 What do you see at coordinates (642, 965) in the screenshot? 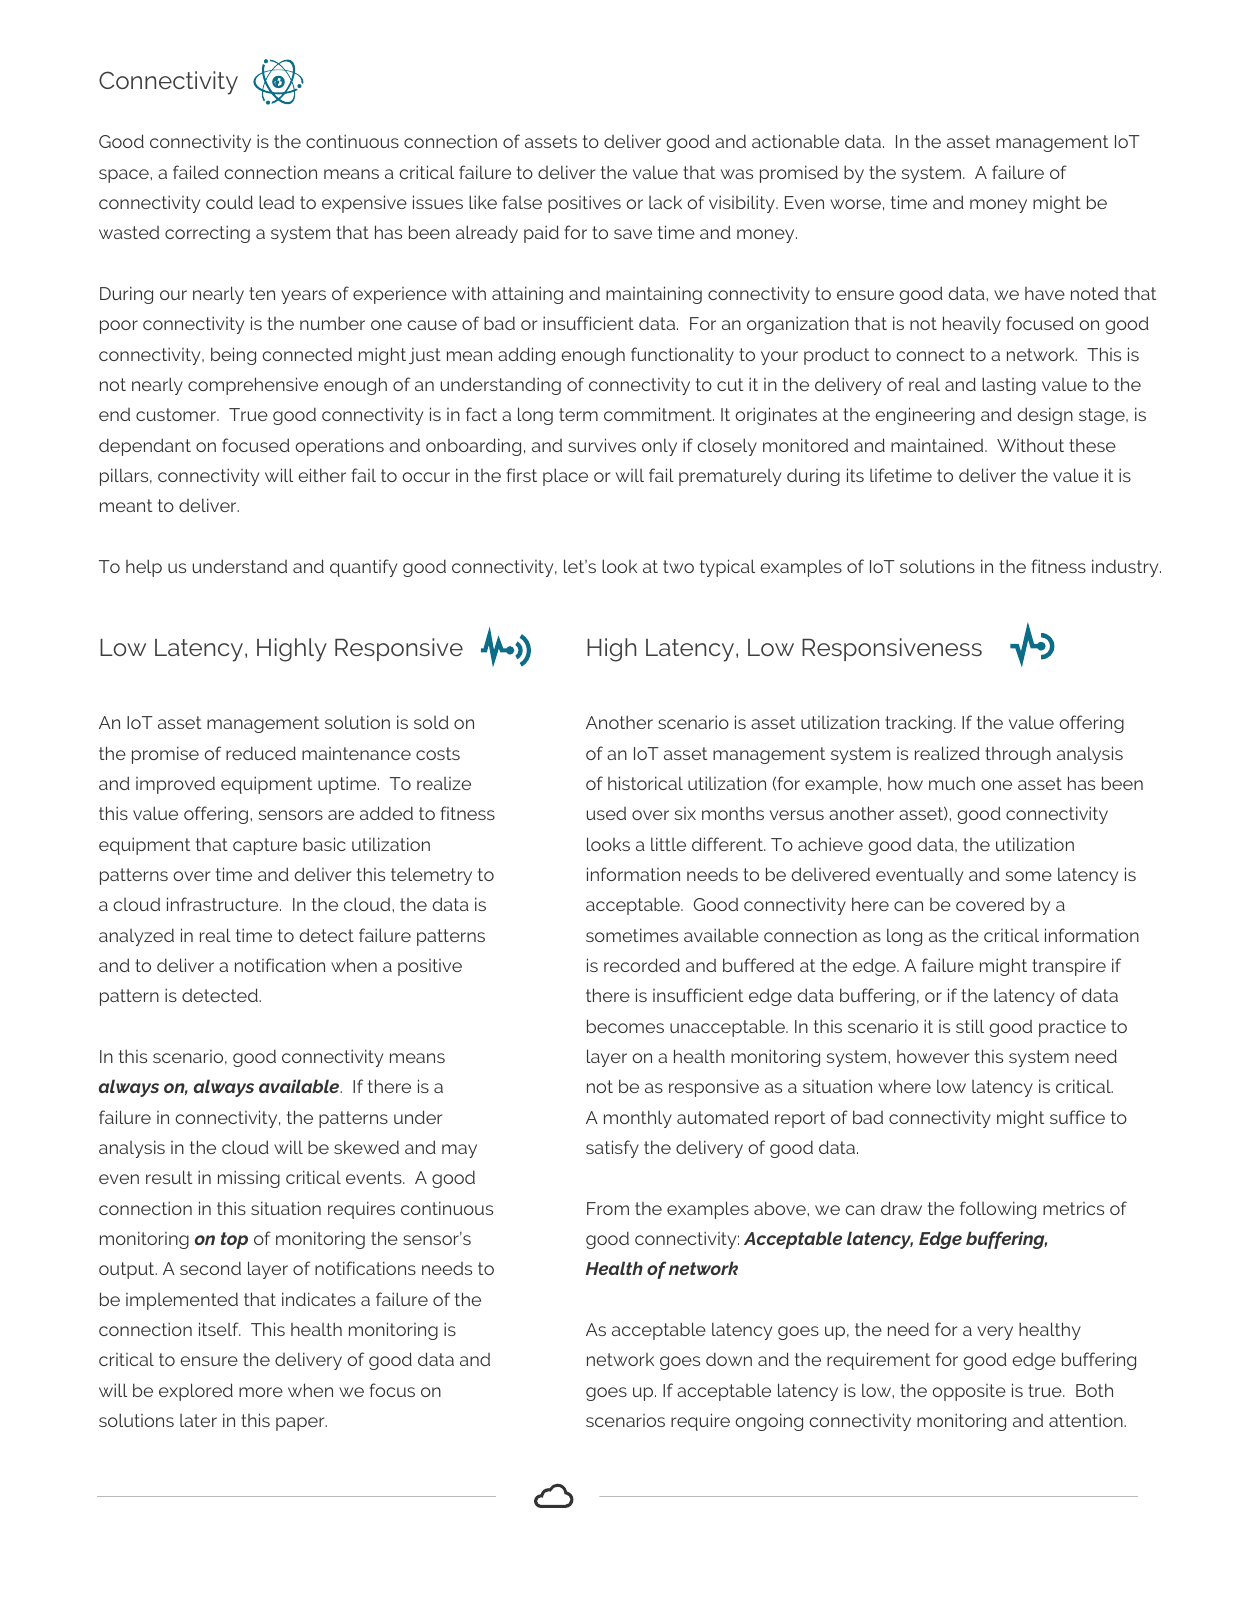
I see `recorded` at bounding box center [642, 965].
